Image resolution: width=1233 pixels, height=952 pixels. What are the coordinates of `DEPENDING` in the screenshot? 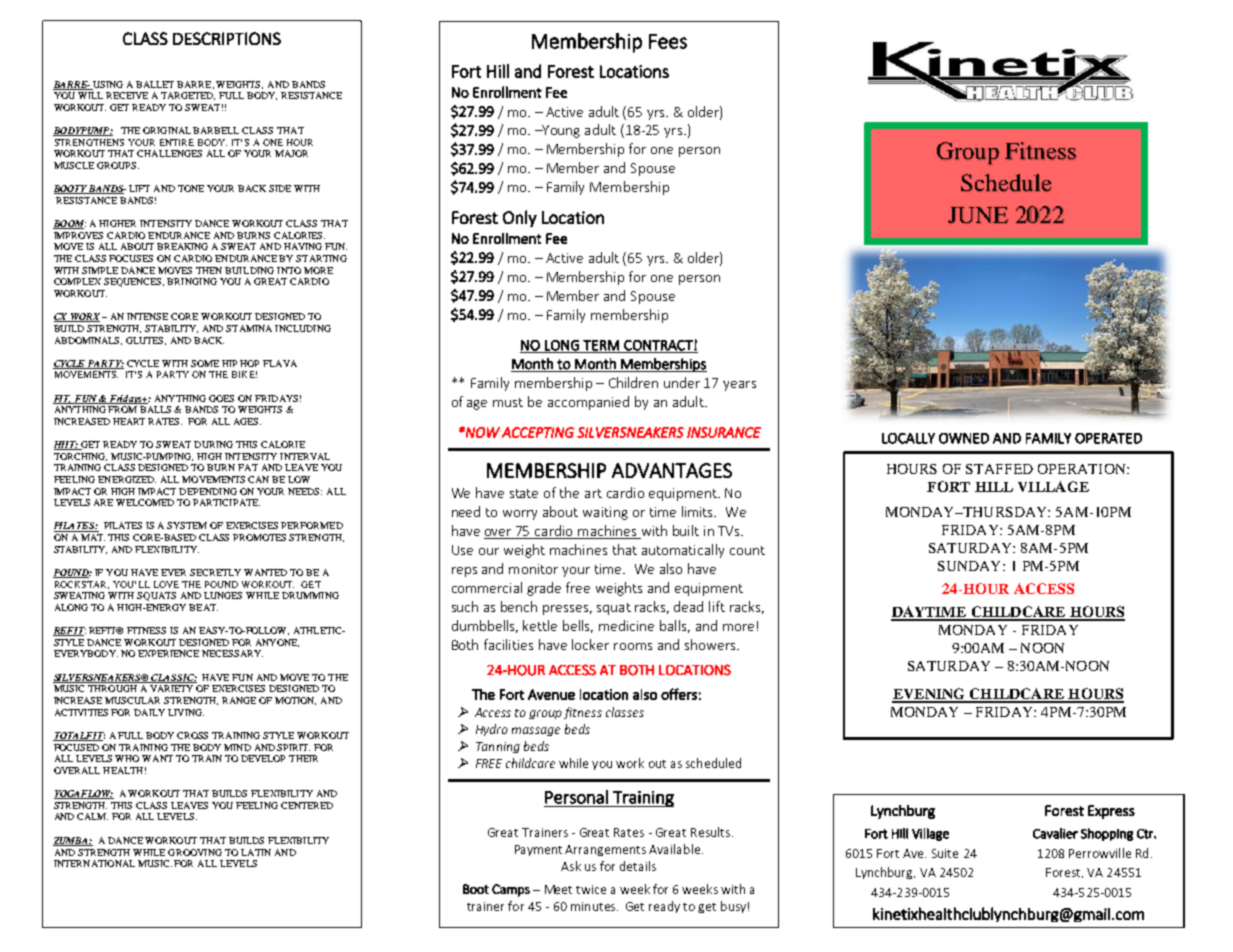 It's located at (208, 491).
